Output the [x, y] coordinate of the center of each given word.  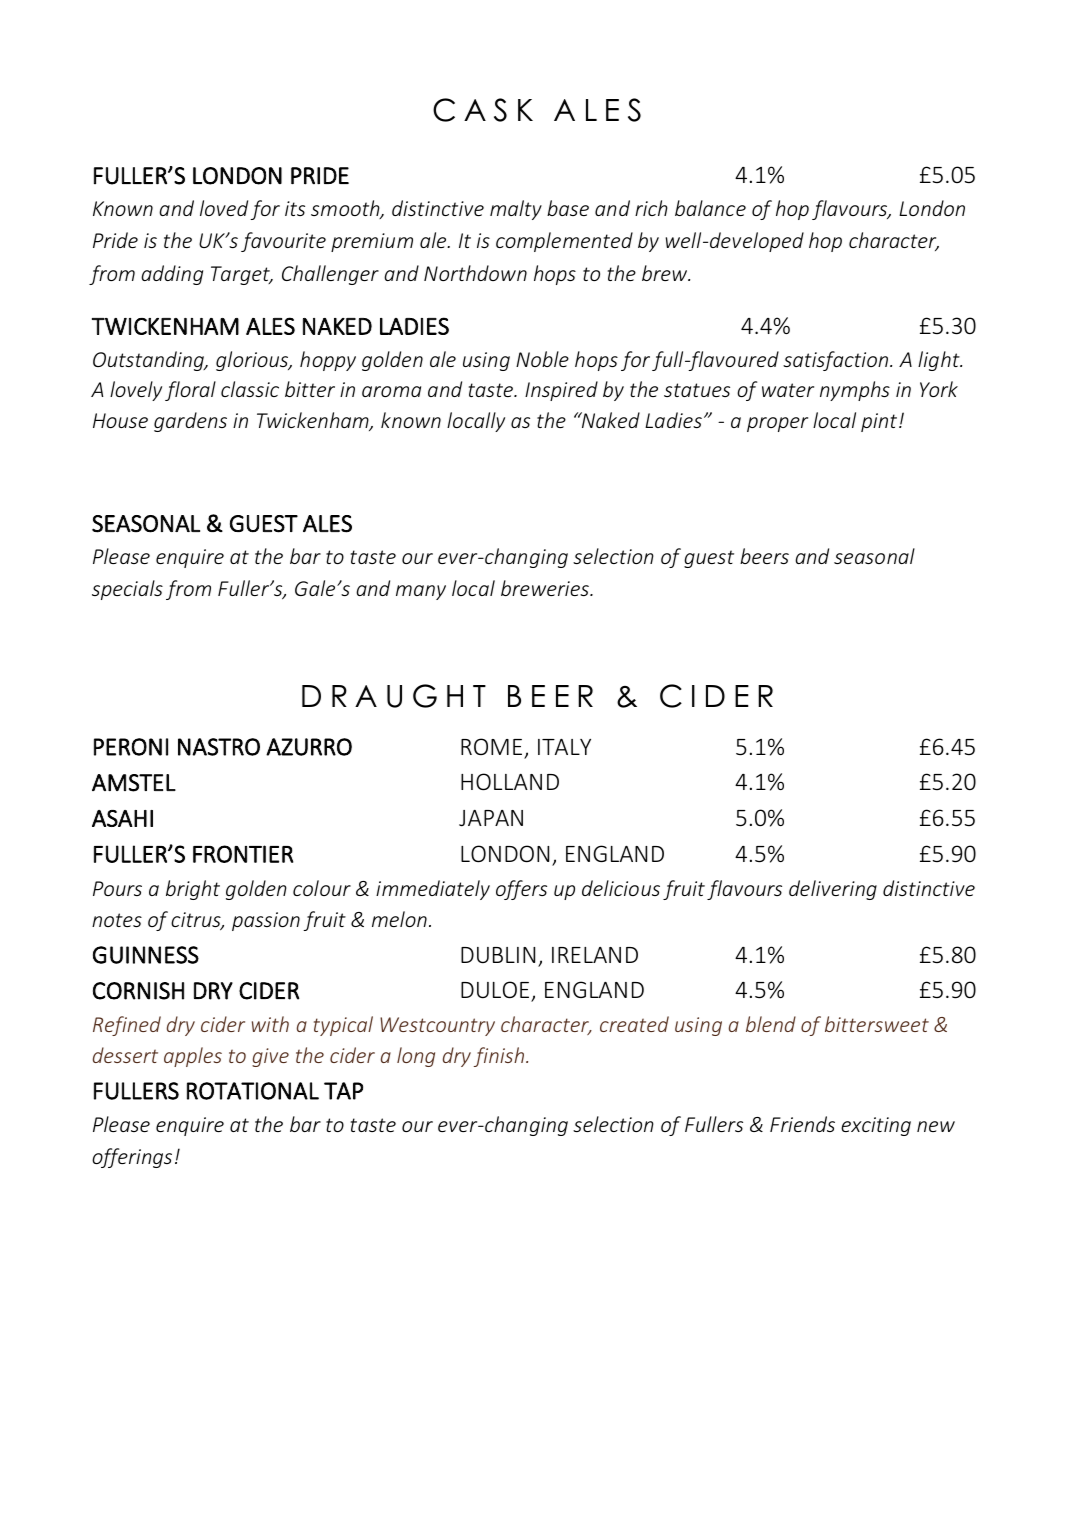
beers [764, 556]
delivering [833, 890]
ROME [491, 746]
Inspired [561, 391]
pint [880, 422]
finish [500, 1057]
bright [193, 890]
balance [710, 208]
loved [224, 208]
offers [521, 890]
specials [127, 590]
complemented [564, 242]
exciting [876, 1126]
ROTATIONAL [253, 1091]
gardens [190, 422]
